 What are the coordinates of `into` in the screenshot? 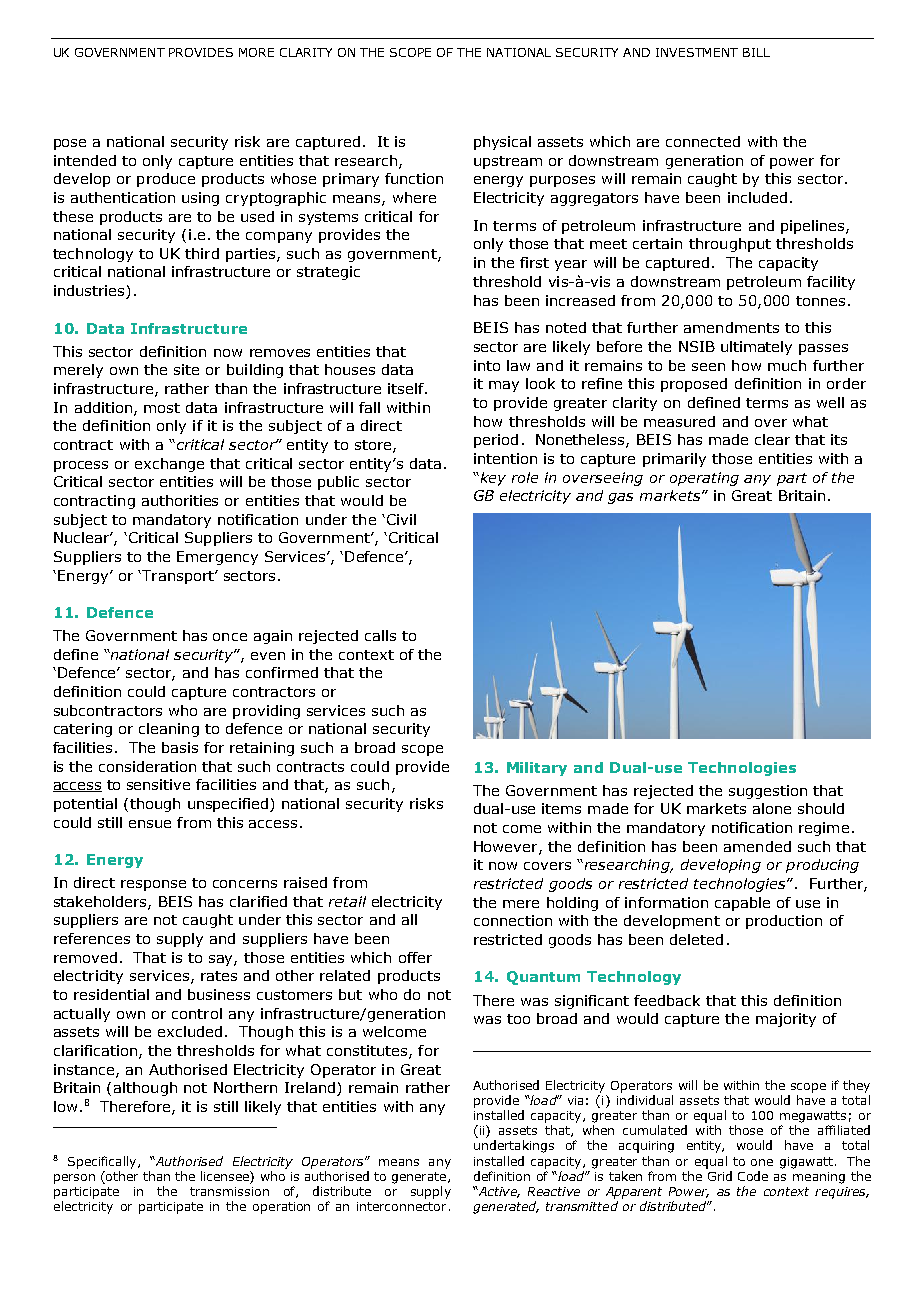 It's located at (487, 365).
